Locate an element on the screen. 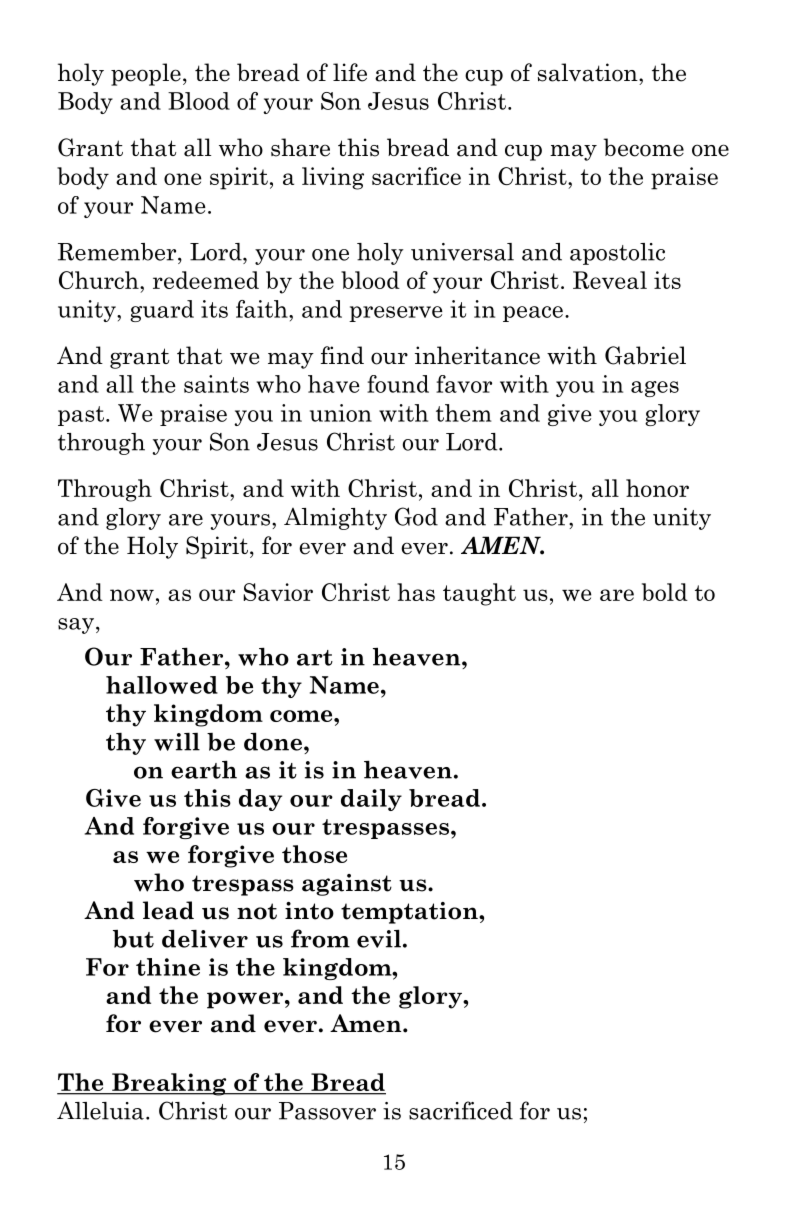  find is located at coordinates (342, 355).
